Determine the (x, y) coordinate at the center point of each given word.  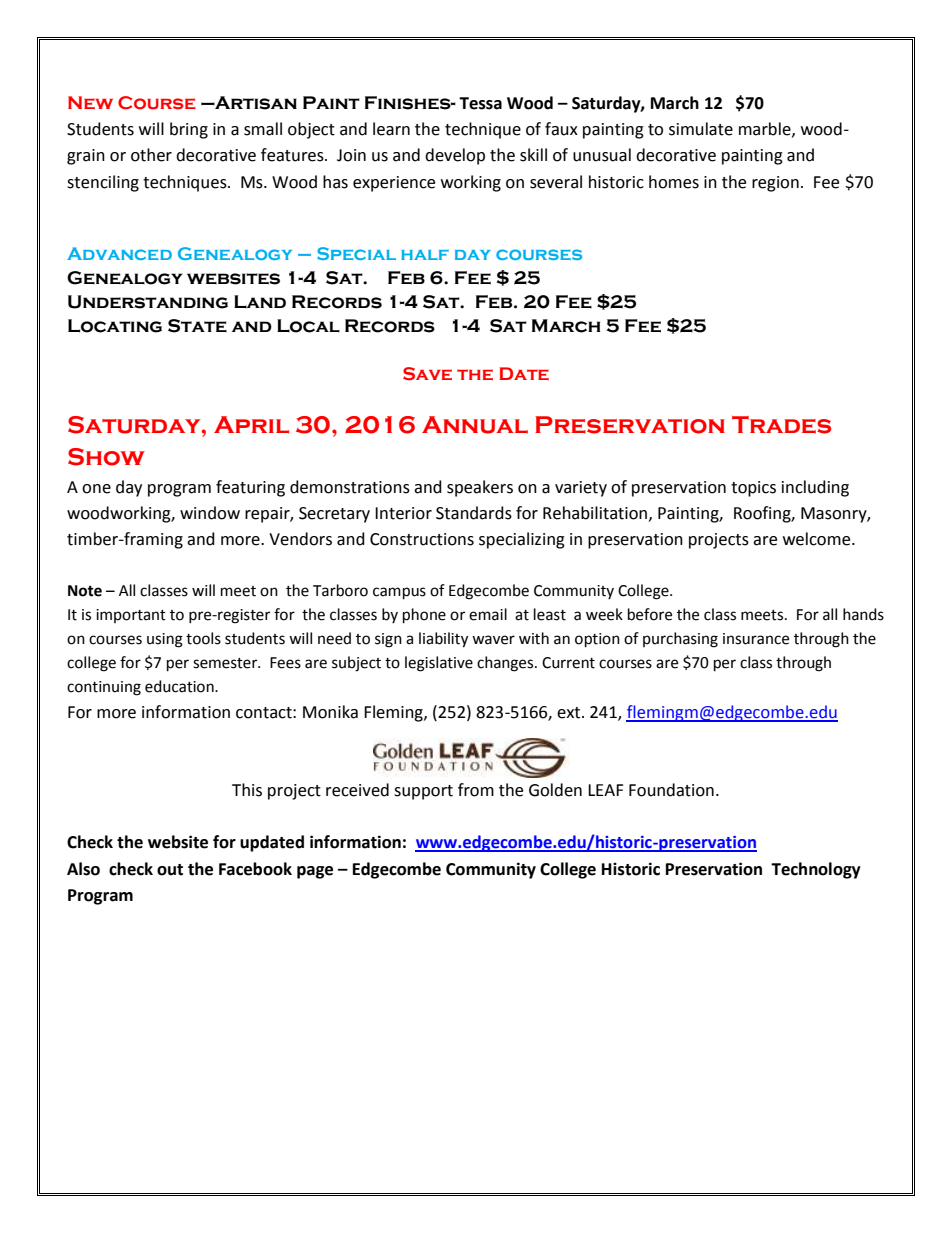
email (488, 614)
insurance (756, 639)
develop (455, 156)
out (170, 870)
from (476, 790)
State (197, 326)
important (131, 616)
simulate (701, 129)
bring (189, 130)
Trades (781, 425)
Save (427, 374)
